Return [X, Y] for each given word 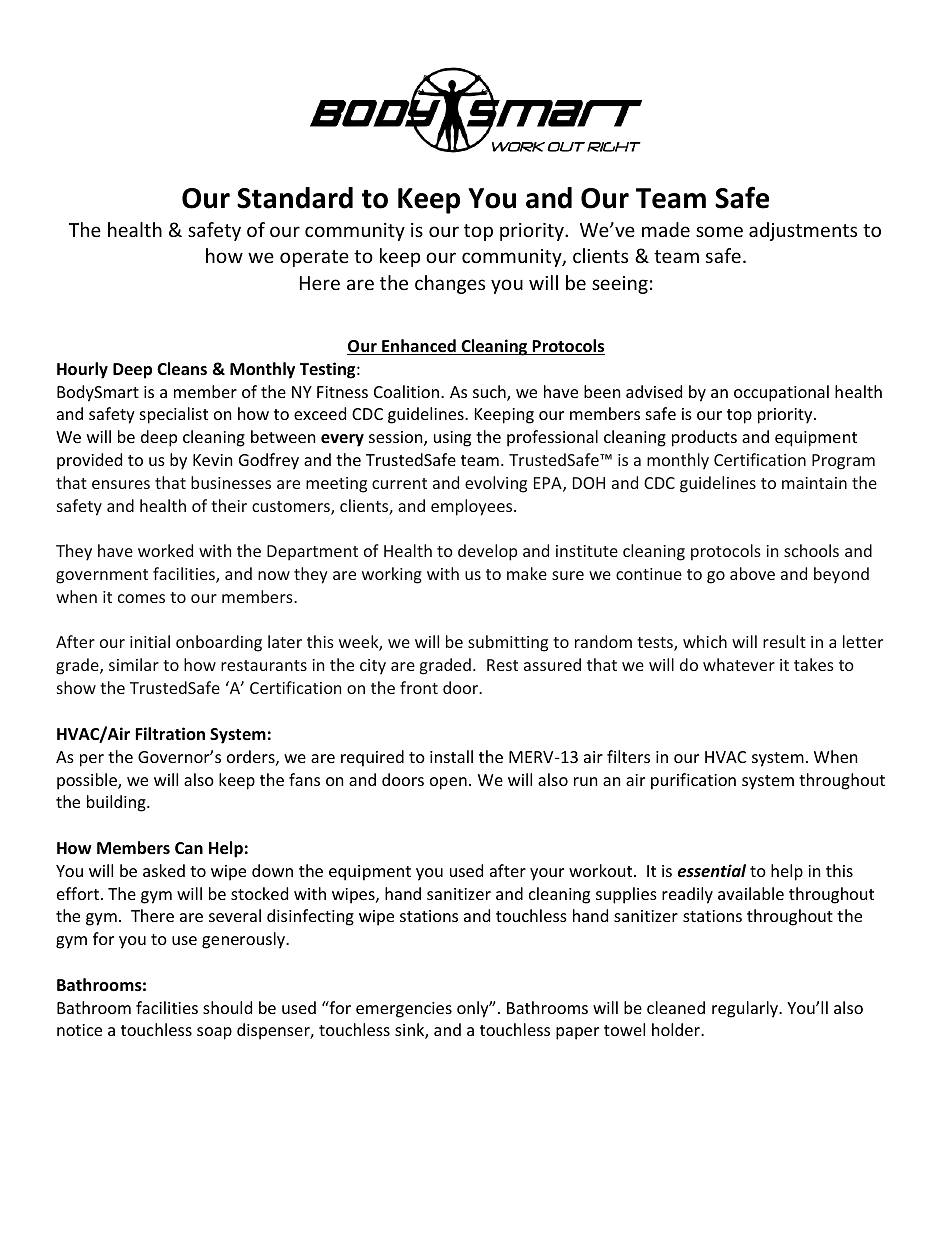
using [452, 439]
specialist [174, 415]
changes [450, 284]
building [117, 803]
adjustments [803, 231]
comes [141, 598]
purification [693, 781]
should [227, 1007]
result [784, 641]
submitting [508, 643]
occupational [781, 393]
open [448, 783]
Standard [295, 198]
